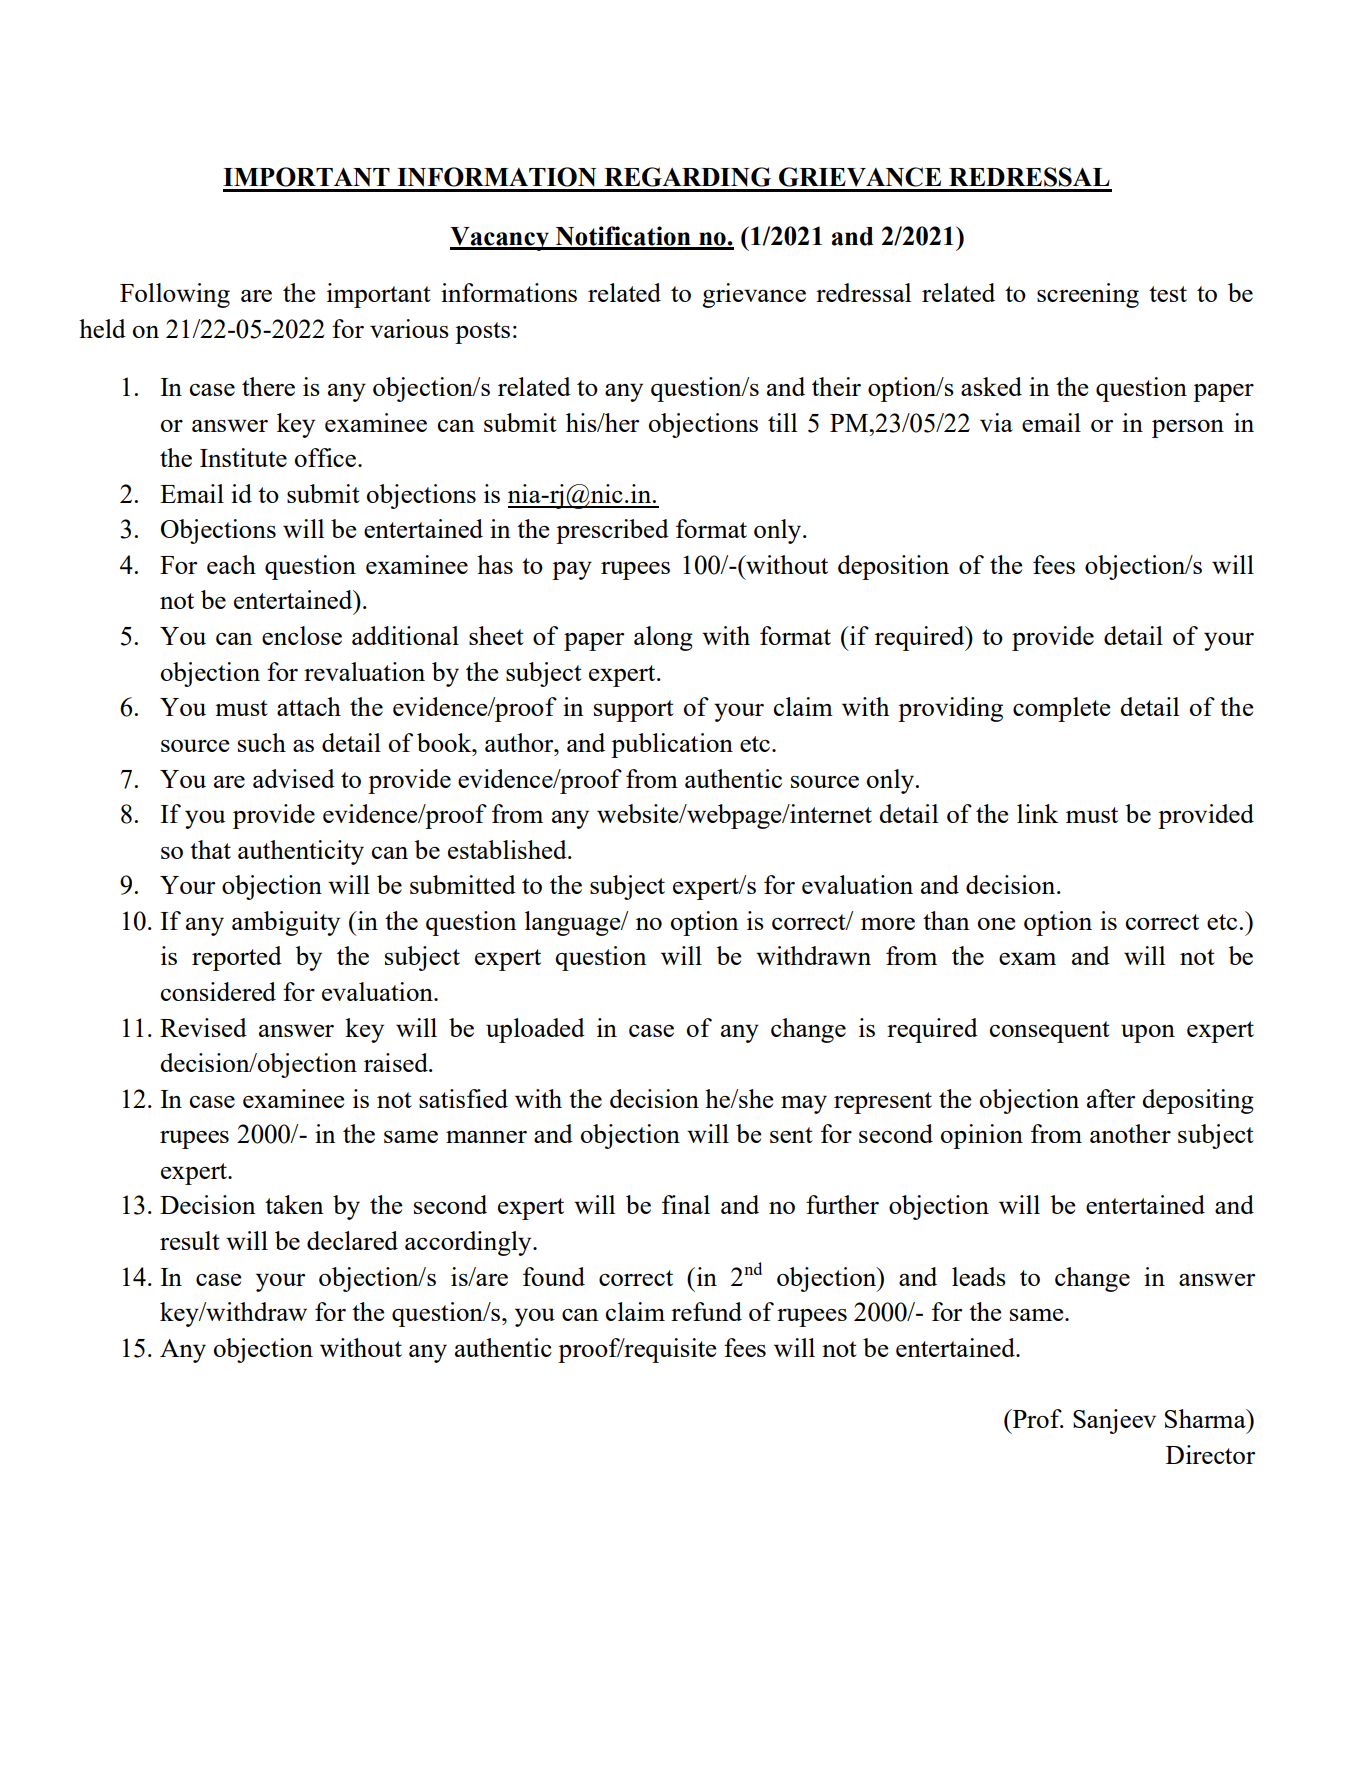 The width and height of the image is (1372, 1776). Describe the element at coordinates (500, 239) in the image. I see `Vacancy` at that location.
